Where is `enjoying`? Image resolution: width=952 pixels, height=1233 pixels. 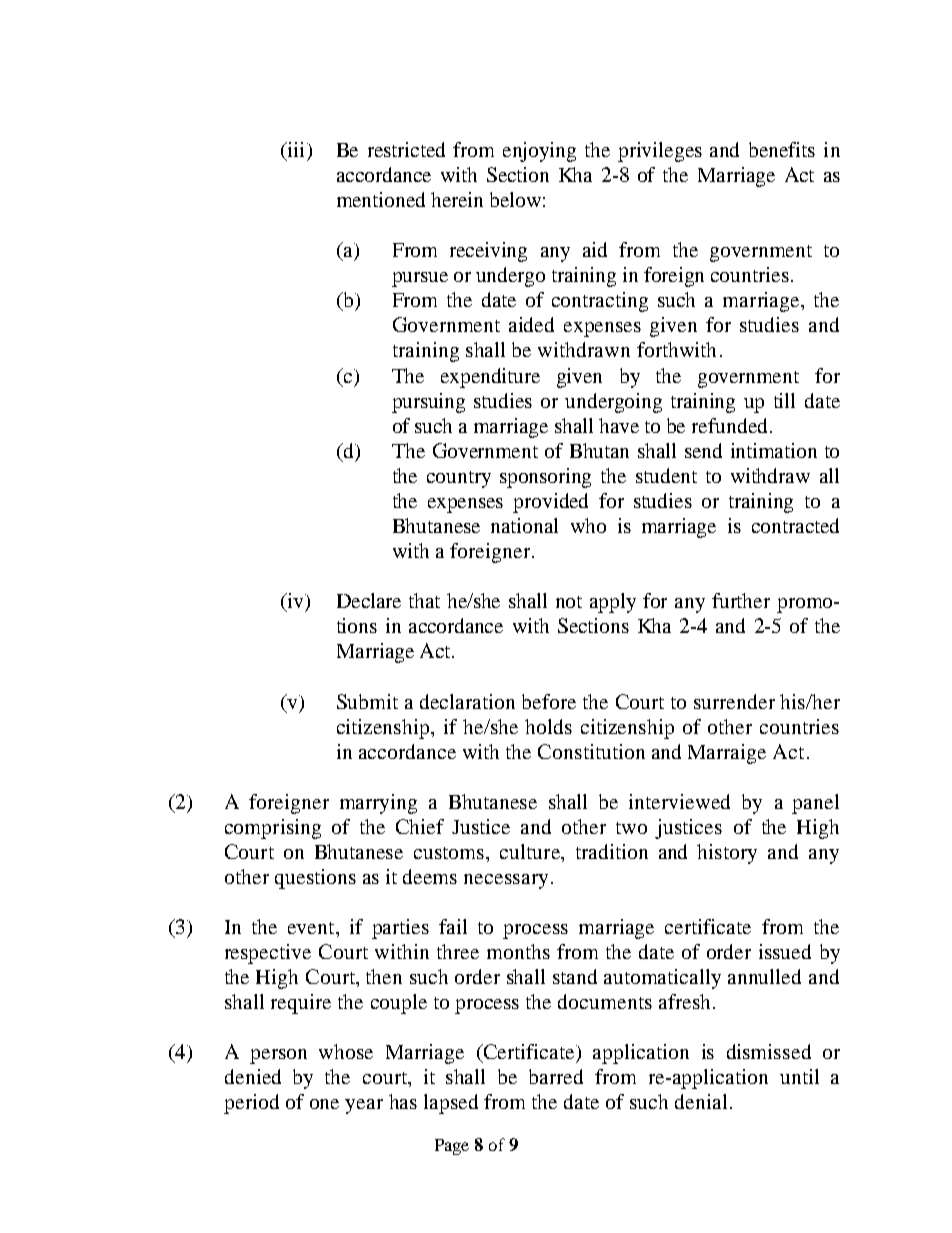
enjoying is located at coordinates (539, 152).
